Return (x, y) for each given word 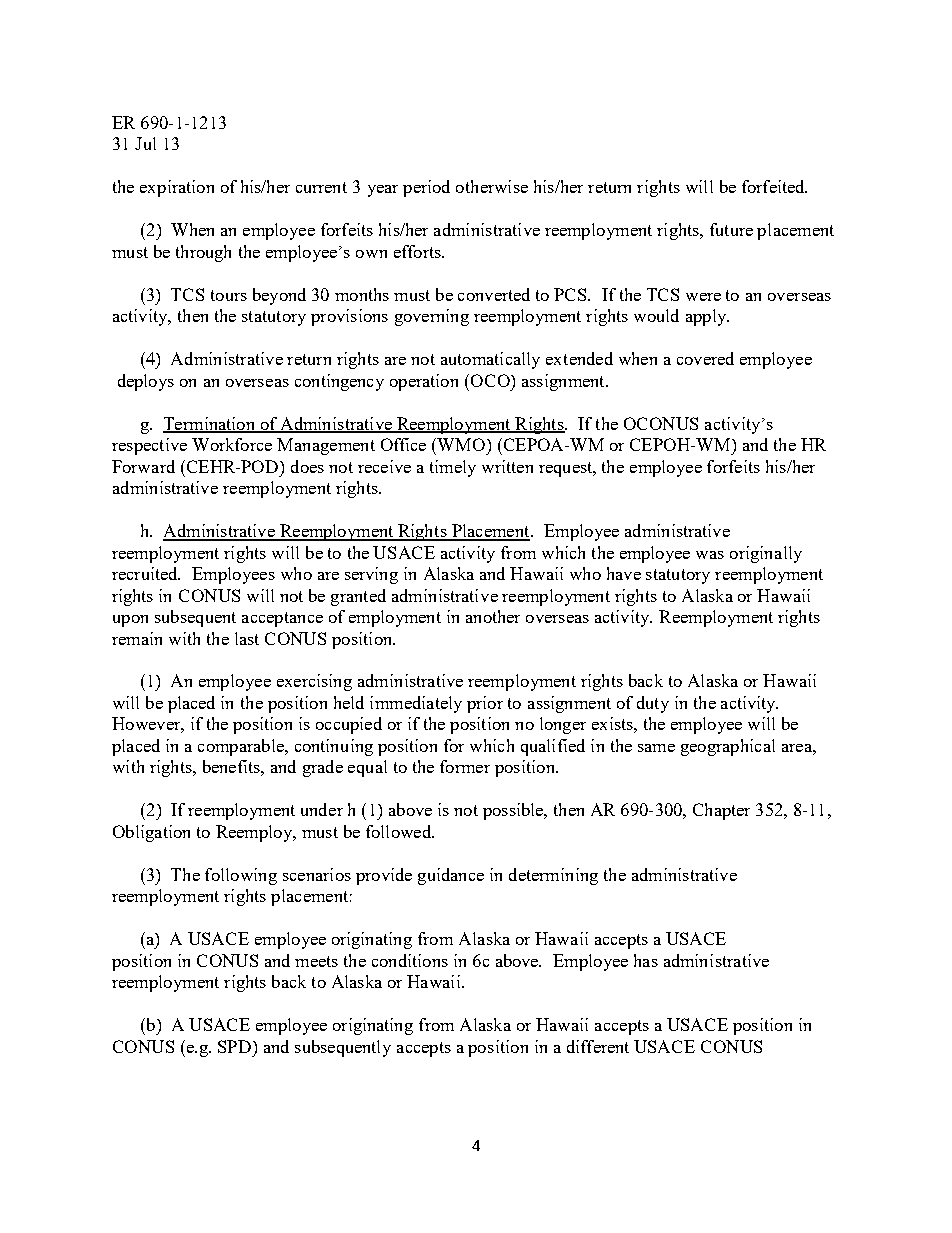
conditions (410, 960)
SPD (236, 1046)
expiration (177, 188)
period (426, 188)
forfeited (774, 186)
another (493, 616)
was (710, 555)
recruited (146, 573)
